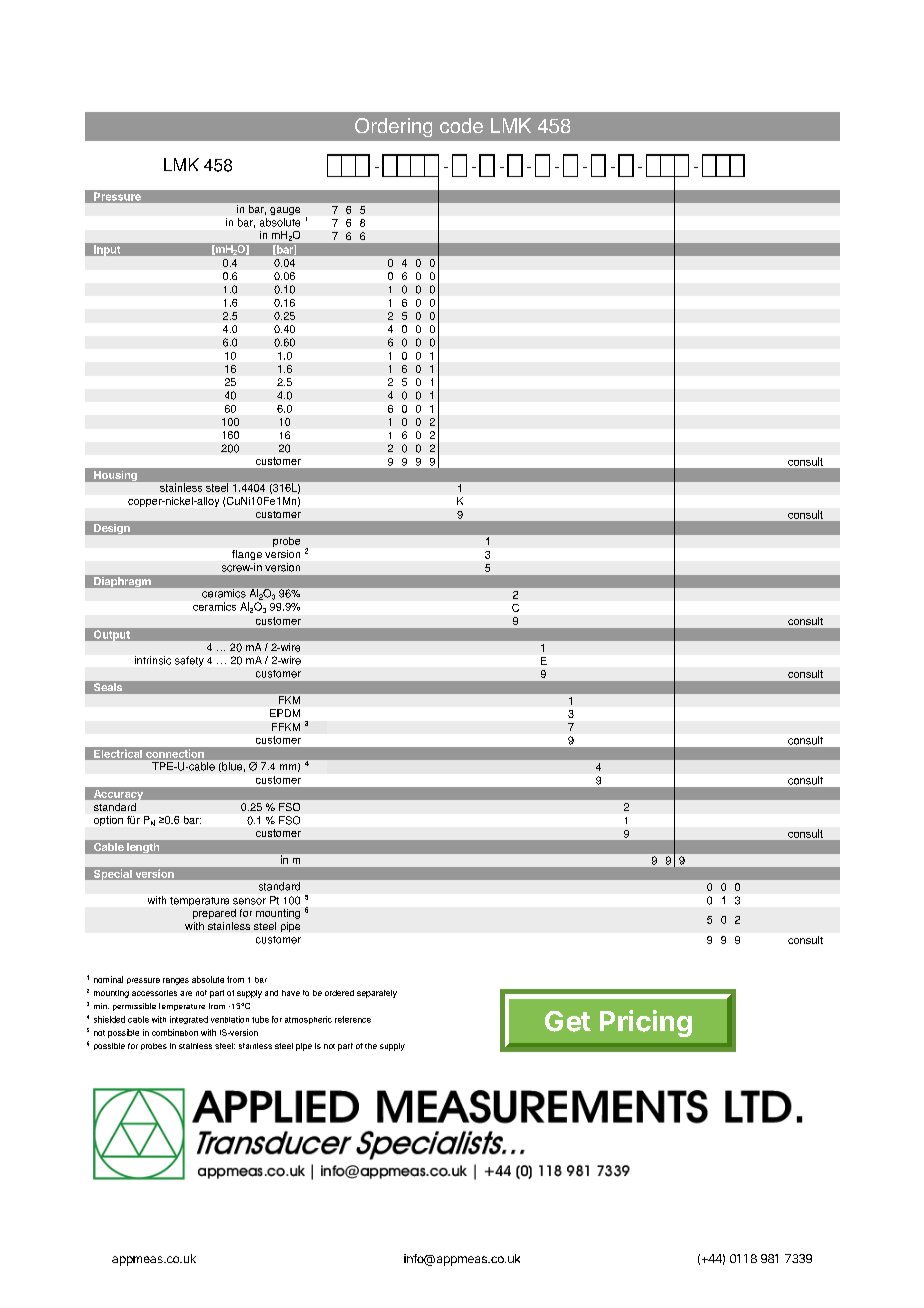 This page has height=1308, width=924. I want to click on separately, so click(377, 994).
